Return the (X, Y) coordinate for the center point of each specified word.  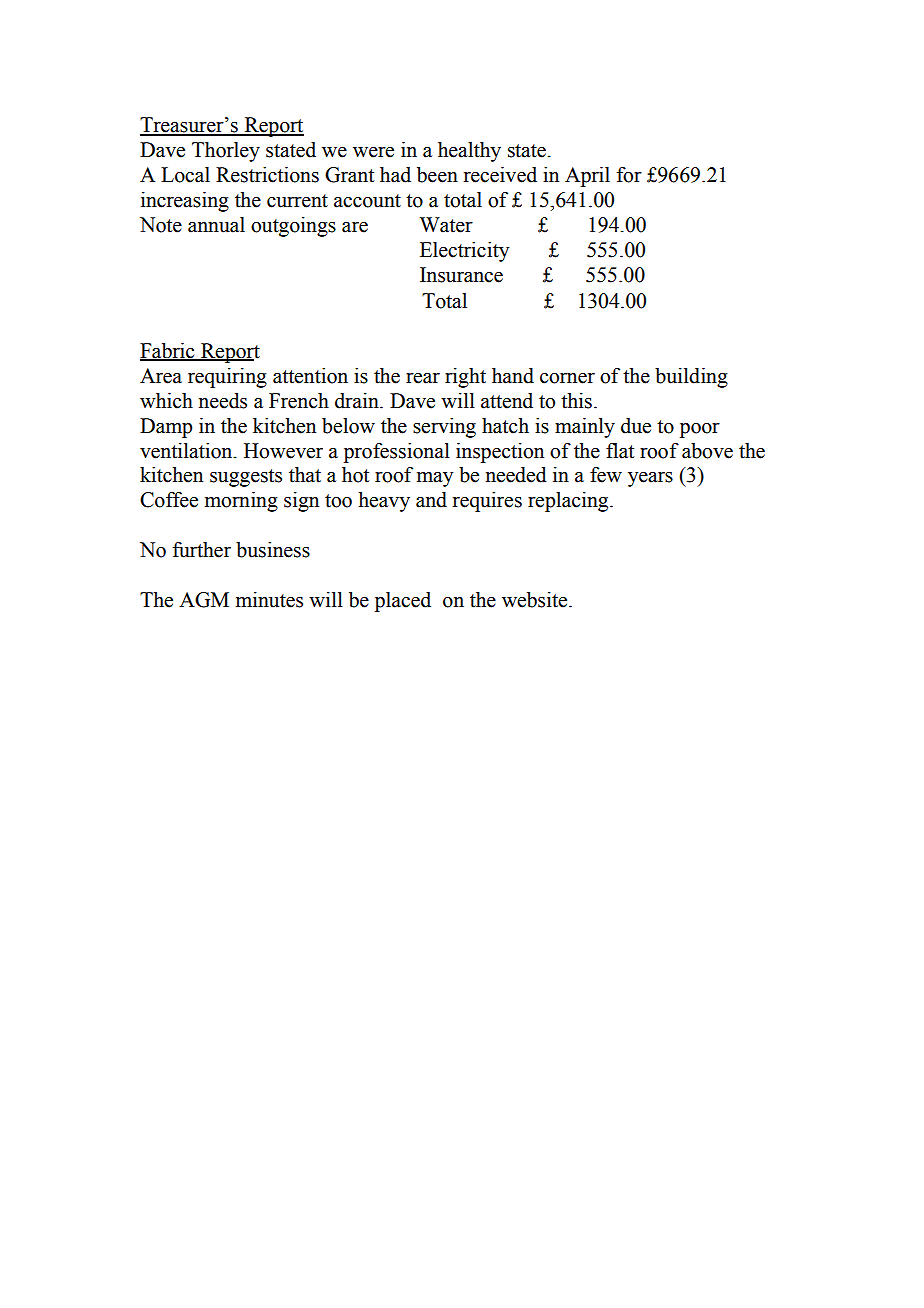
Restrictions (267, 175)
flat (620, 451)
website (536, 600)
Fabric (168, 351)
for (629, 175)
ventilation (187, 451)
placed (403, 602)
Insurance (461, 275)
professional (397, 453)
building (691, 378)
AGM (204, 600)
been (437, 175)
